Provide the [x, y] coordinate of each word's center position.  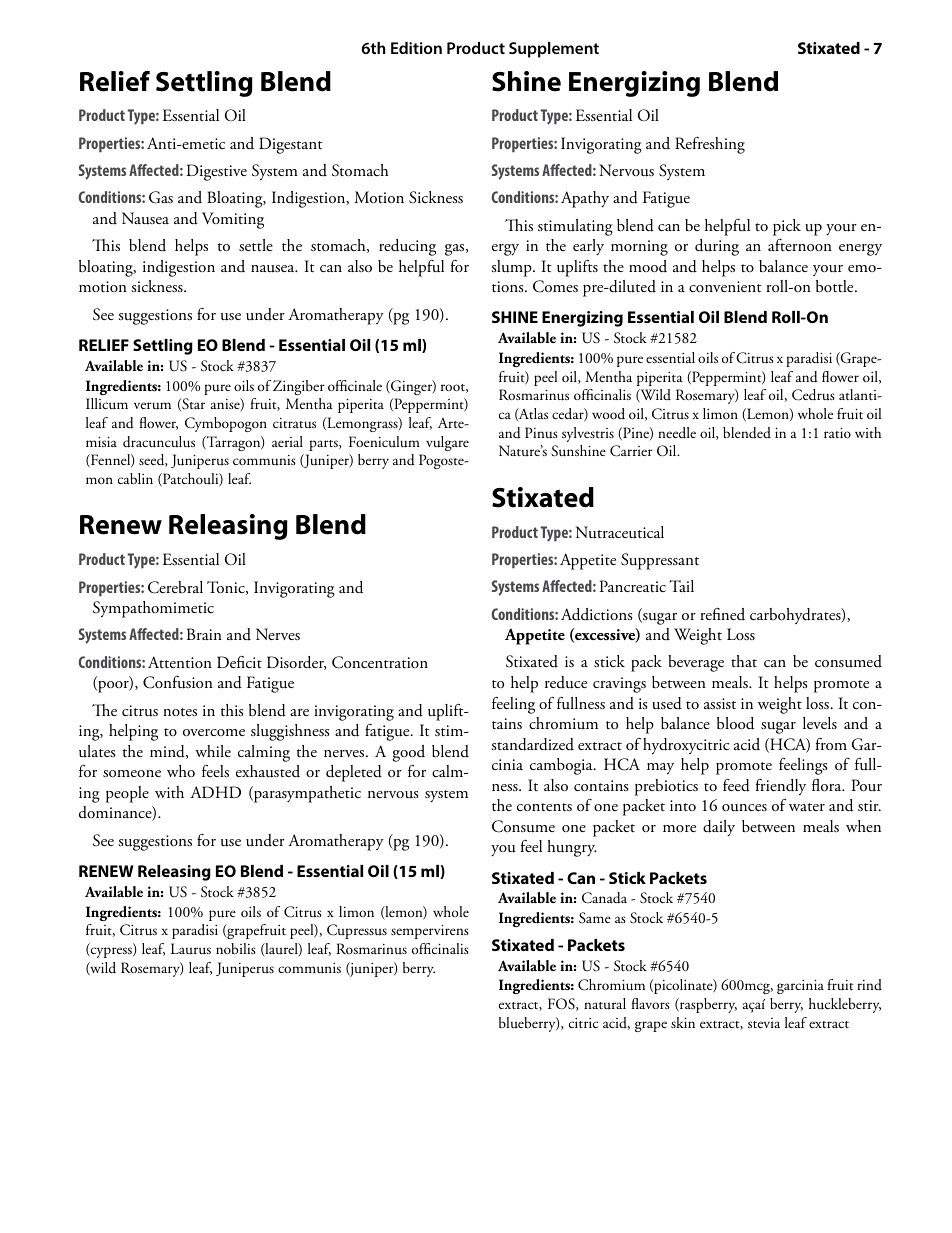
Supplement [554, 50]
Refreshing [710, 145]
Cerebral [175, 587]
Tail [681, 586]
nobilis [236, 948]
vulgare [447, 443]
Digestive [217, 172]
